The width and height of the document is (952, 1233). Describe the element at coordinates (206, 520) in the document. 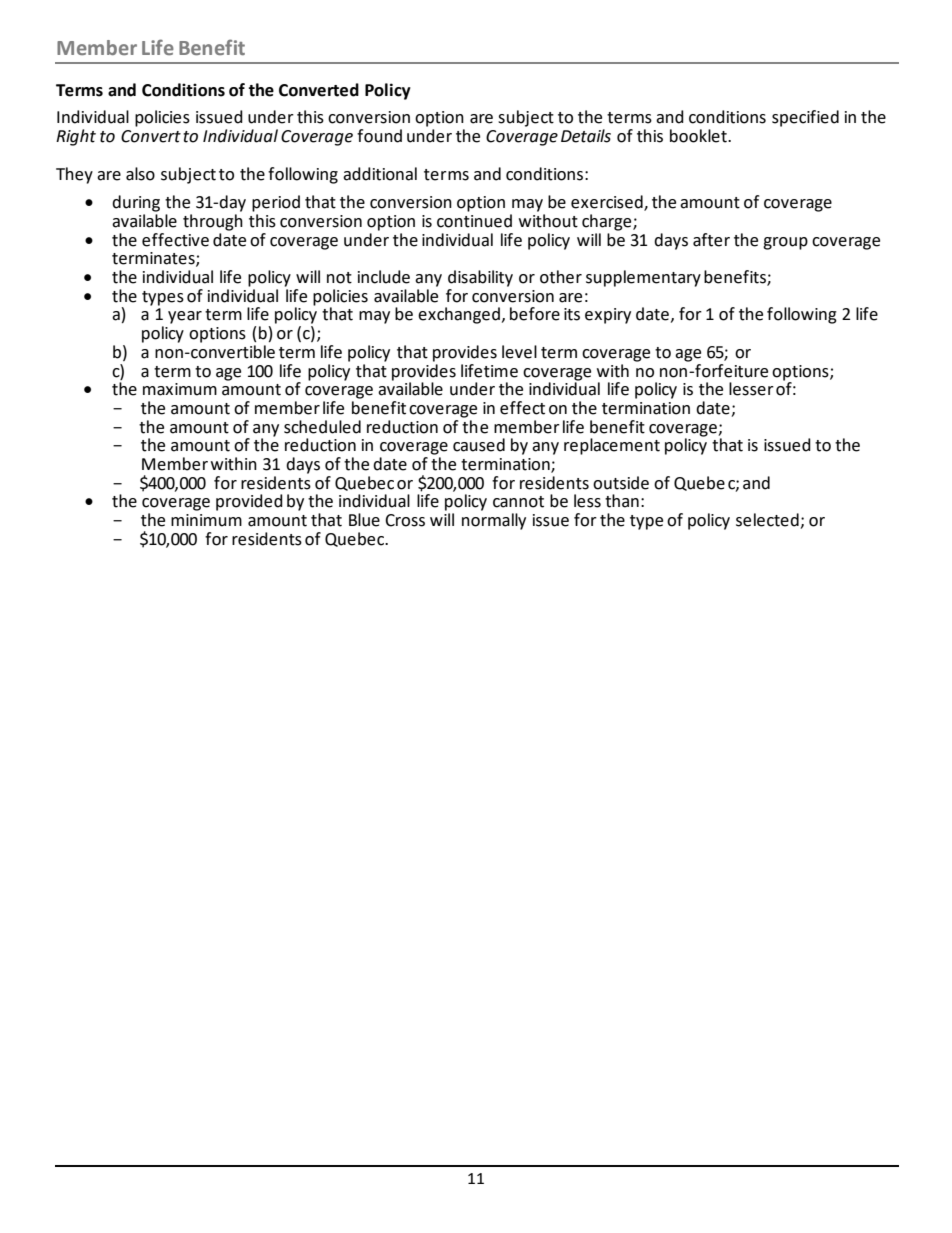

I see `minimum` at that location.
